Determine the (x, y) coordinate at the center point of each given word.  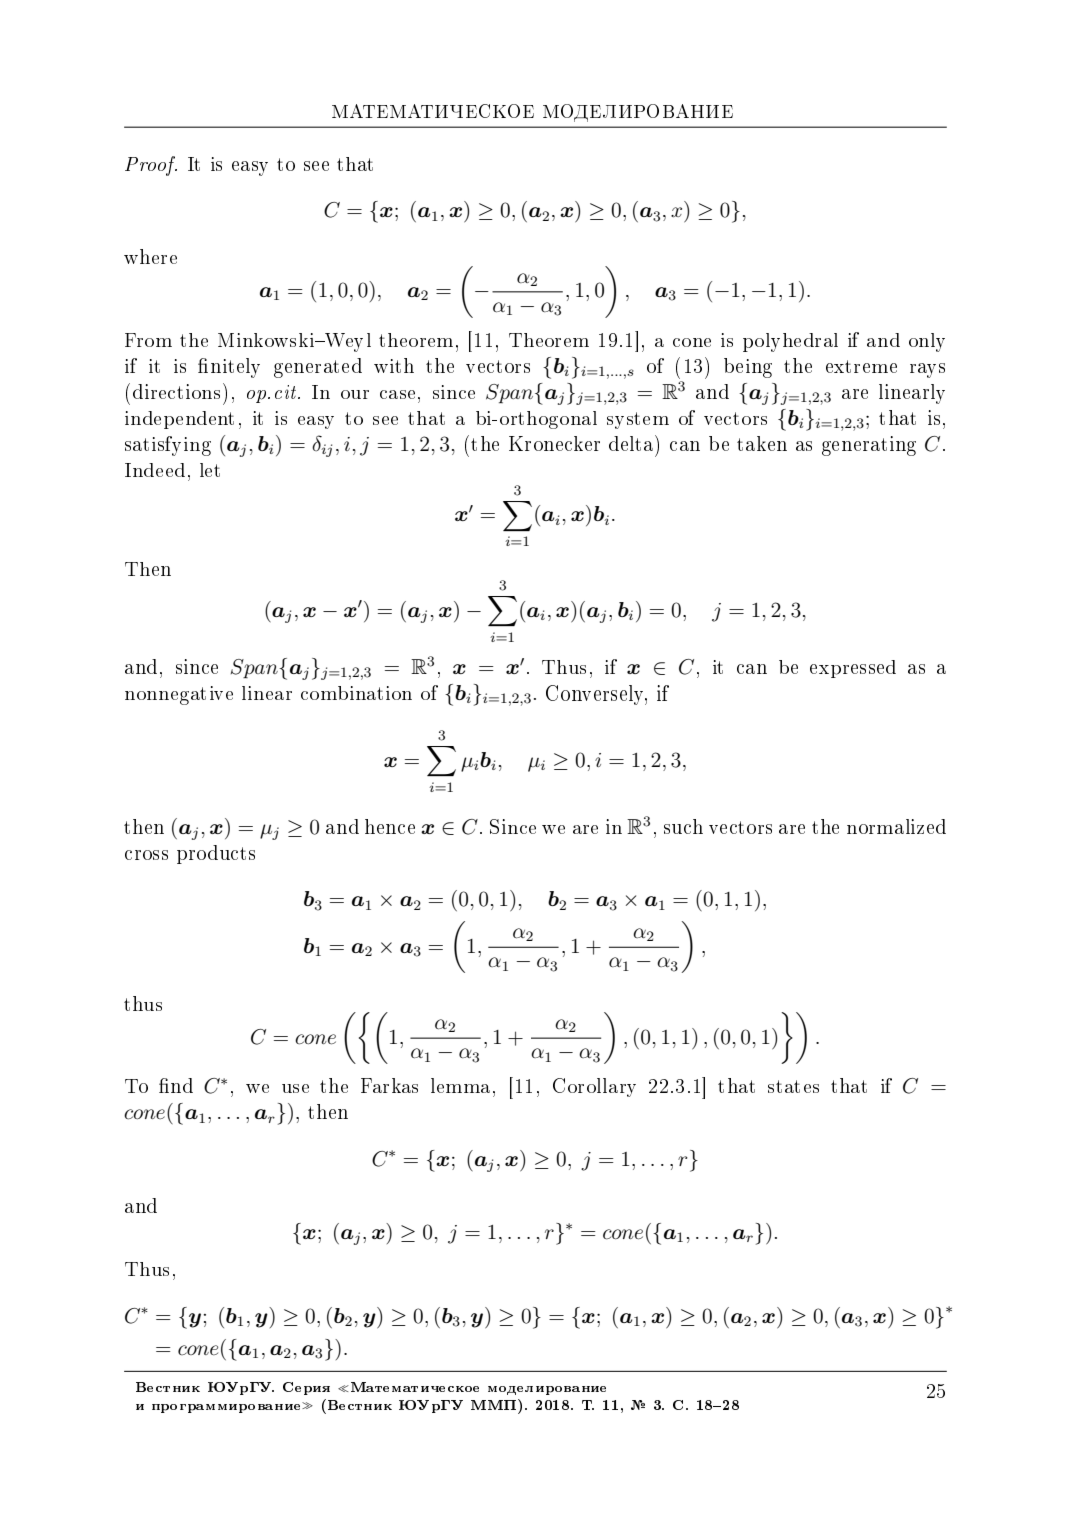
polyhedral (790, 342)
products (216, 854)
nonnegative (179, 695)
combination (356, 693)
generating (869, 446)
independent (179, 420)
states (793, 1086)
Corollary (594, 1087)
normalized (896, 826)
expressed (853, 669)
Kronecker (554, 443)
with (394, 365)
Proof (151, 166)
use (295, 1088)
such (683, 826)
